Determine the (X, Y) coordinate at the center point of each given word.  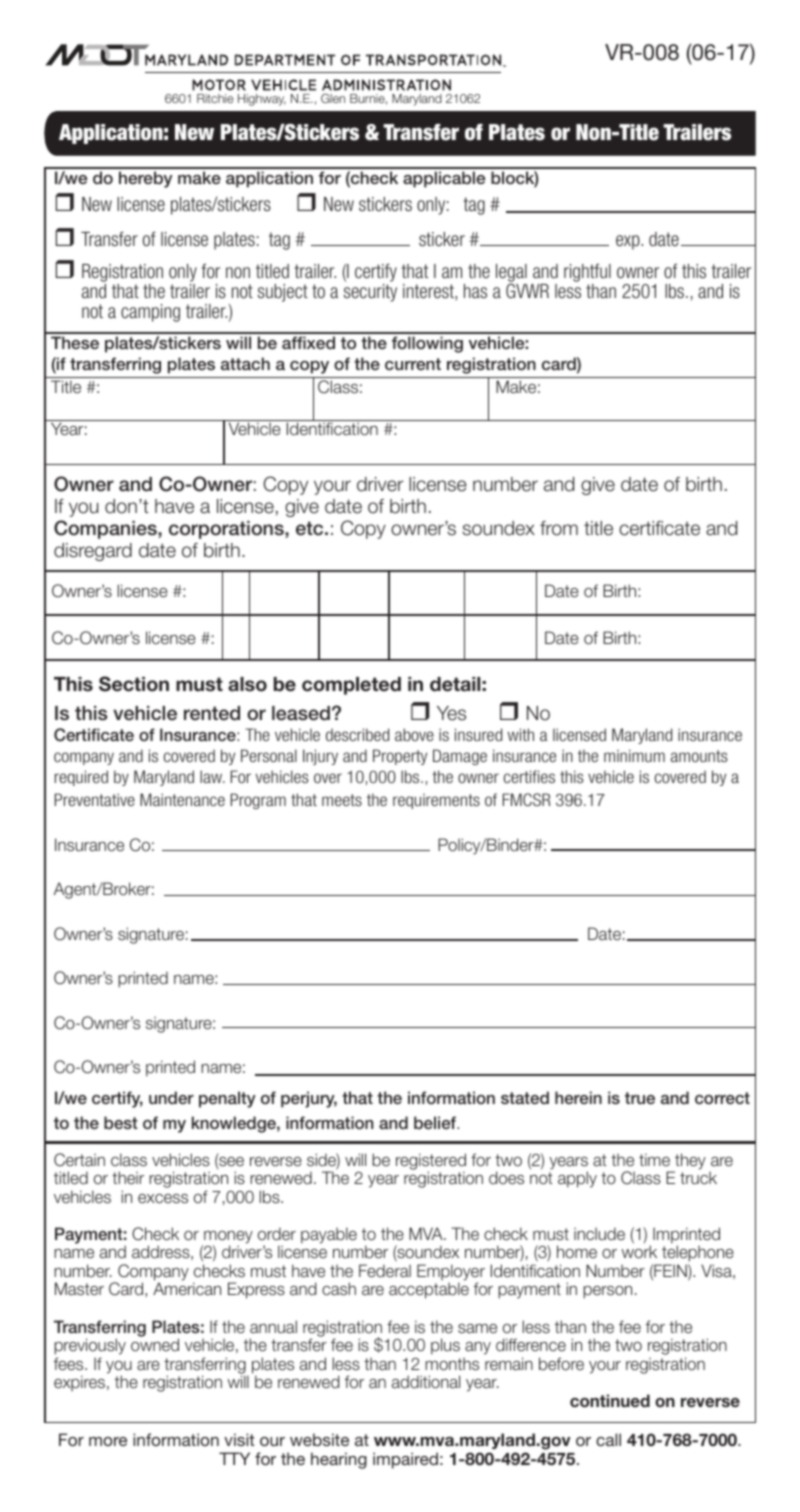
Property (400, 757)
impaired (405, 1460)
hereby (145, 179)
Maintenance (182, 799)
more (108, 1441)
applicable (444, 179)
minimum (634, 755)
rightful (587, 274)
